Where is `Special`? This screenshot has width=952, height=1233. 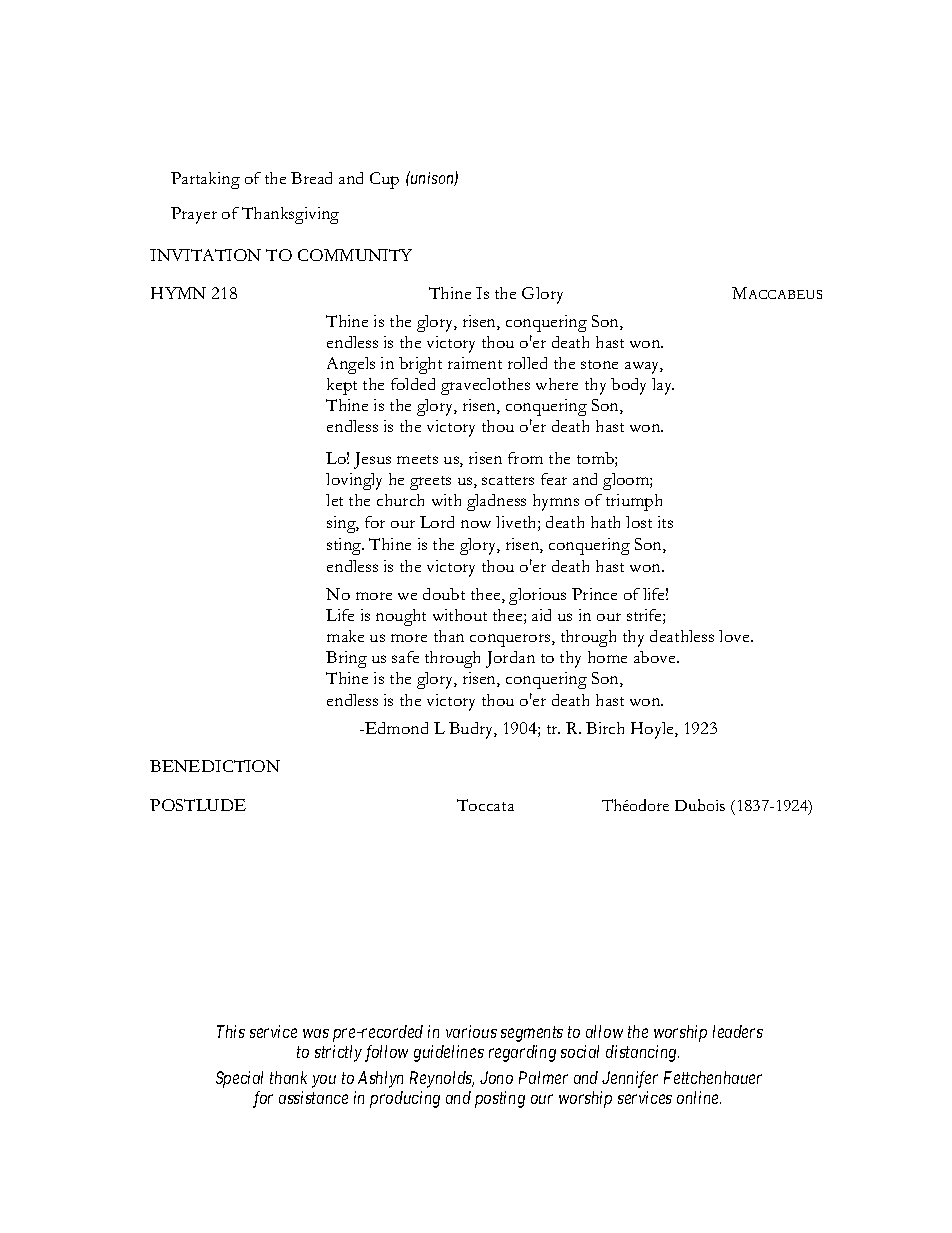
Special is located at coordinates (239, 1079).
